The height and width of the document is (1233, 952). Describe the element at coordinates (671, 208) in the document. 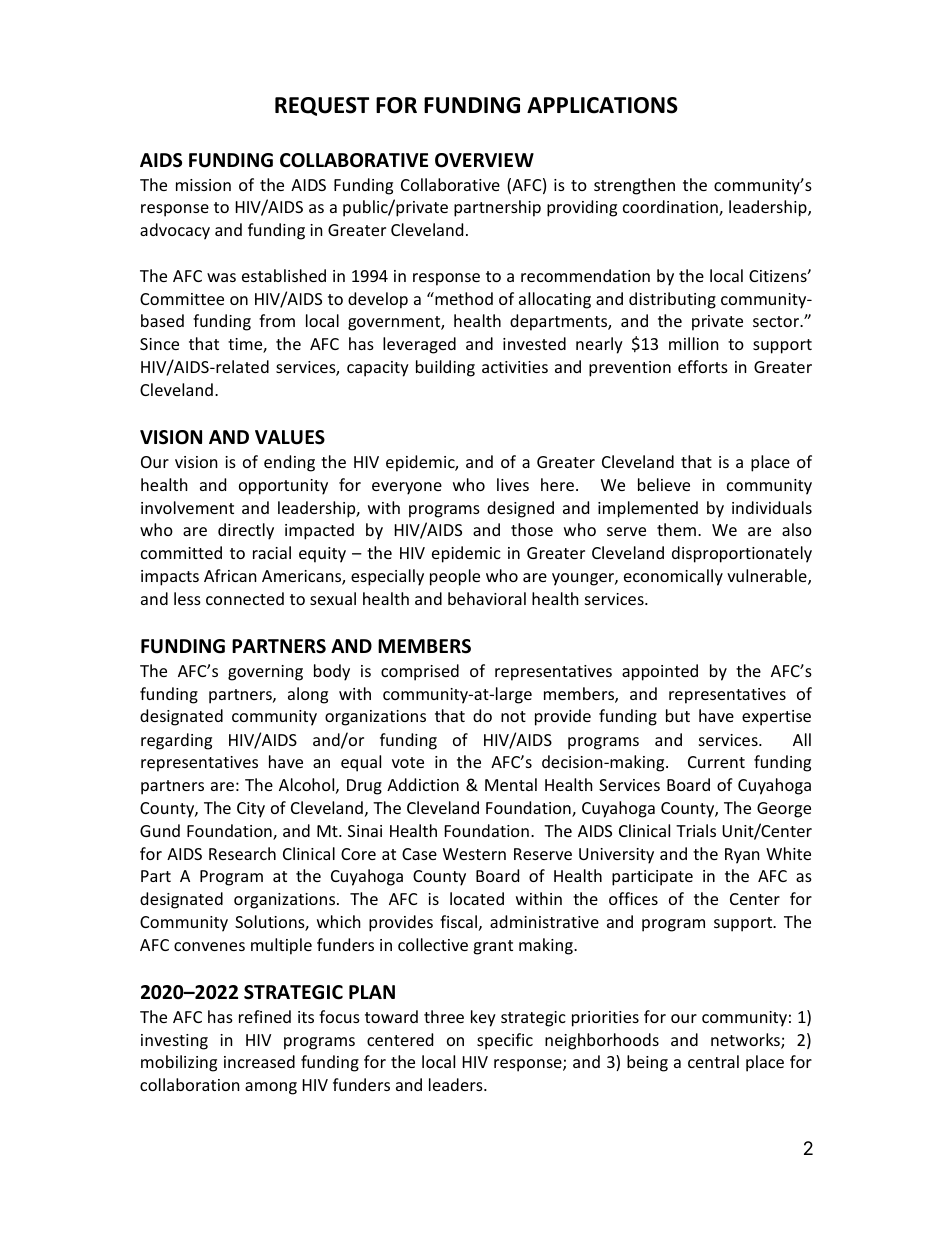

I see `coordination` at that location.
